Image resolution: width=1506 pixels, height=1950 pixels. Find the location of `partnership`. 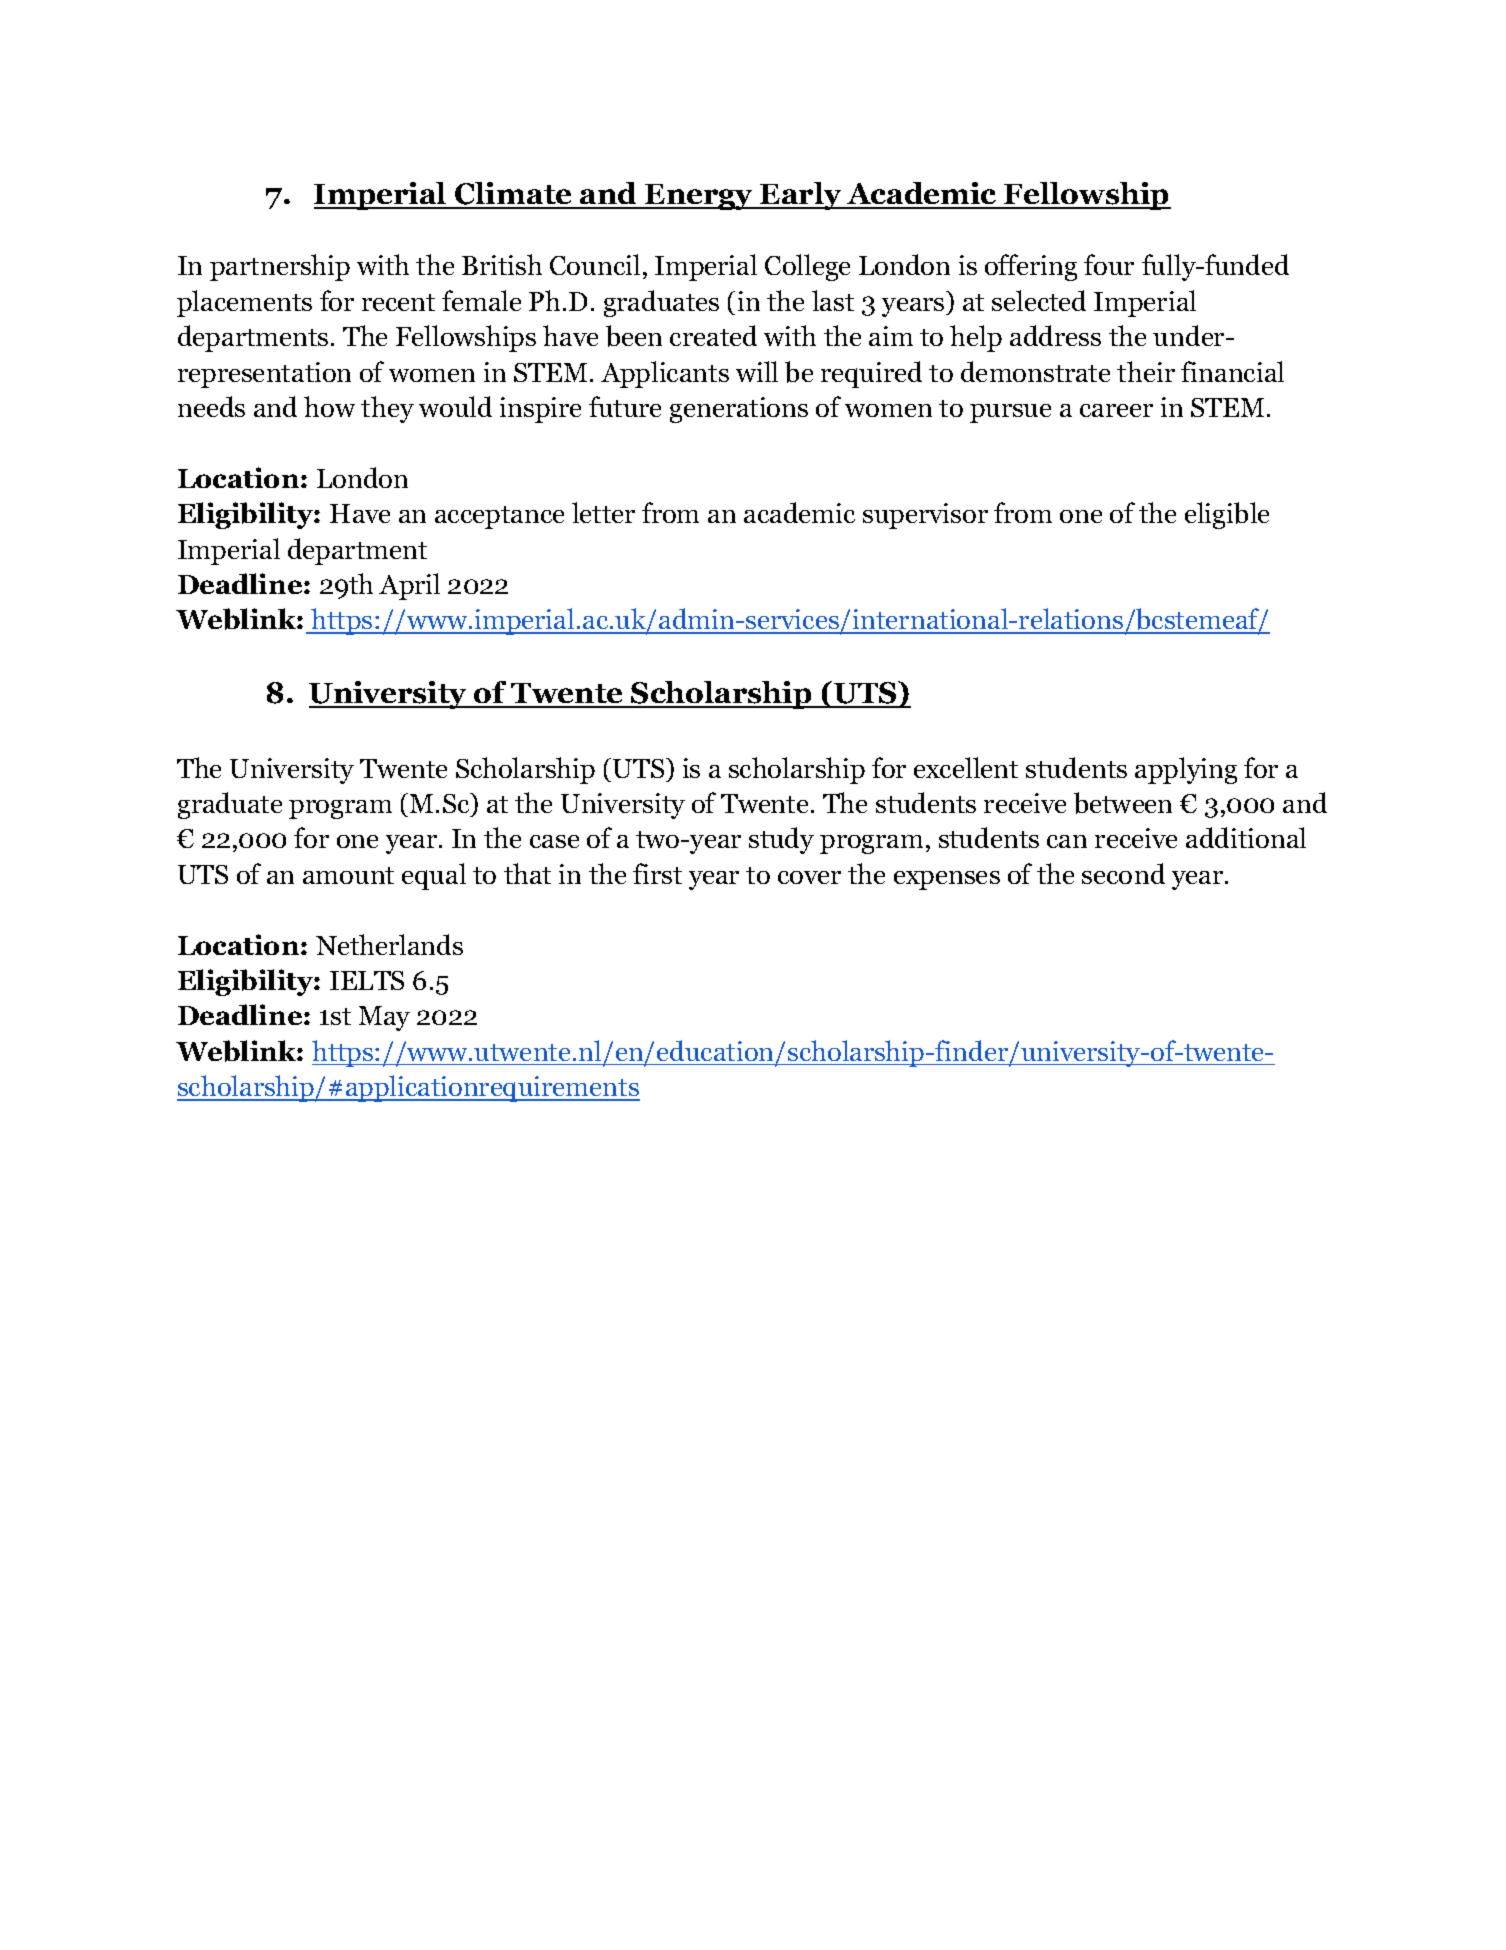

partnership is located at coordinates (280, 267).
